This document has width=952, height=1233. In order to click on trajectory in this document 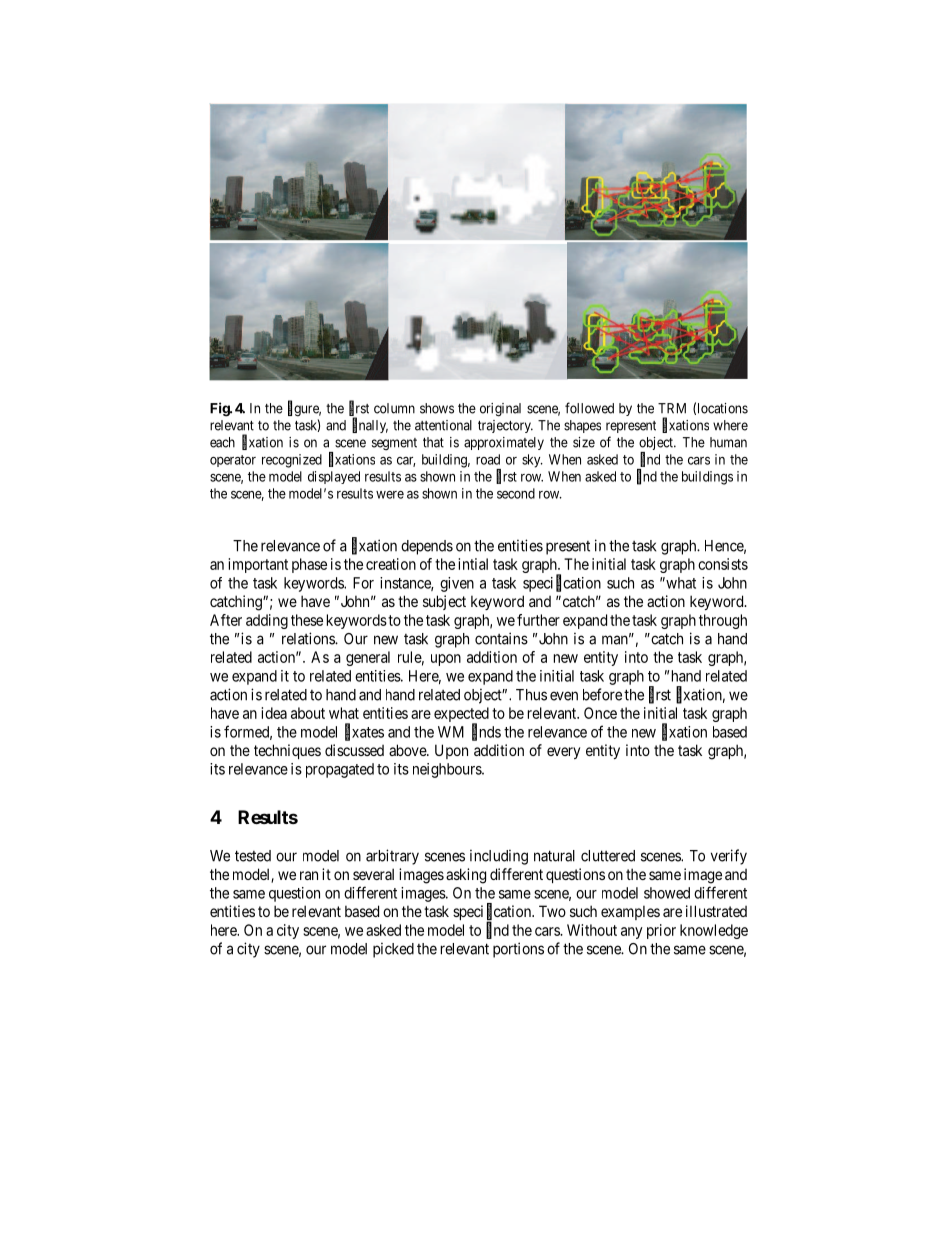, I will do `click(505, 426)`.
